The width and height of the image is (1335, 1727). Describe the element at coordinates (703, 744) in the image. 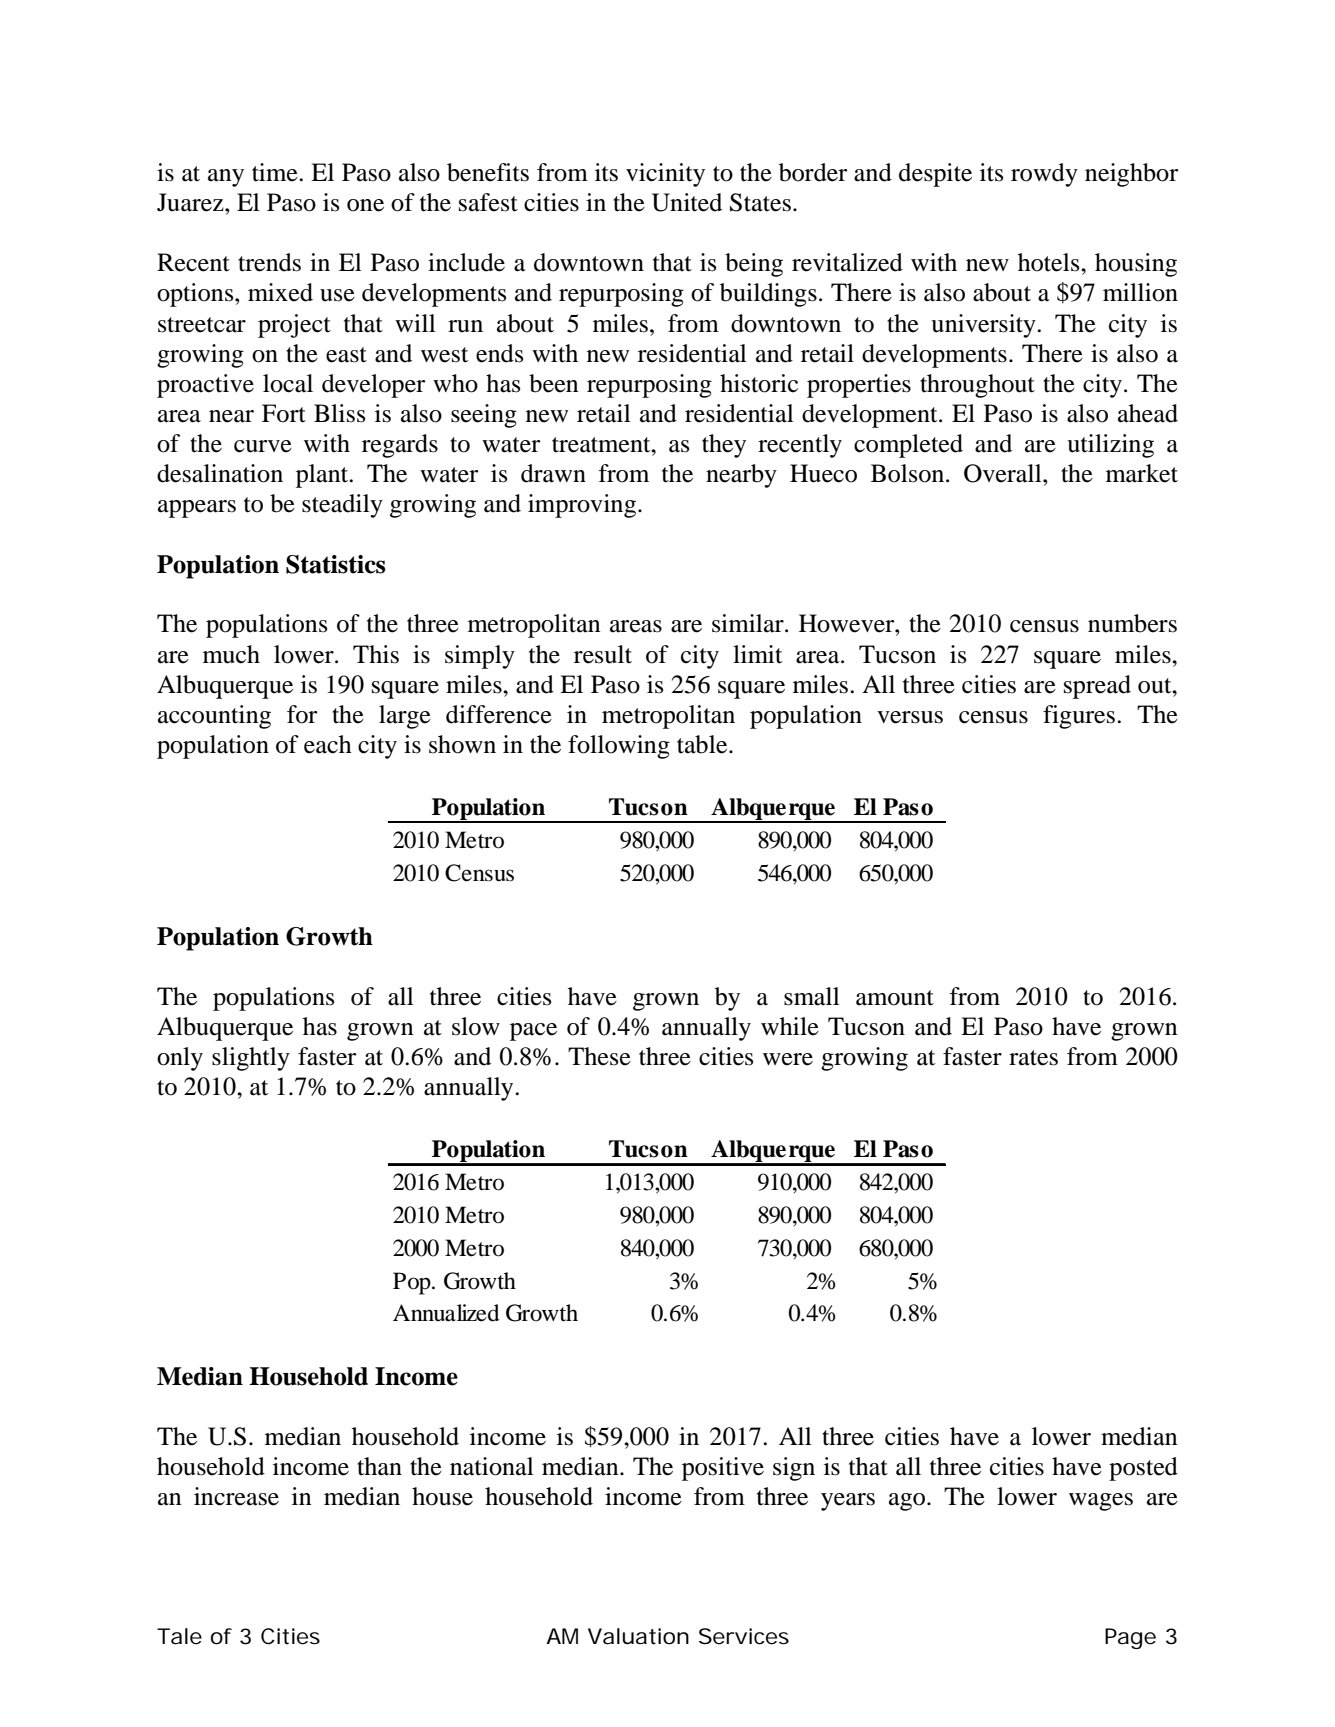

I see `table` at that location.
